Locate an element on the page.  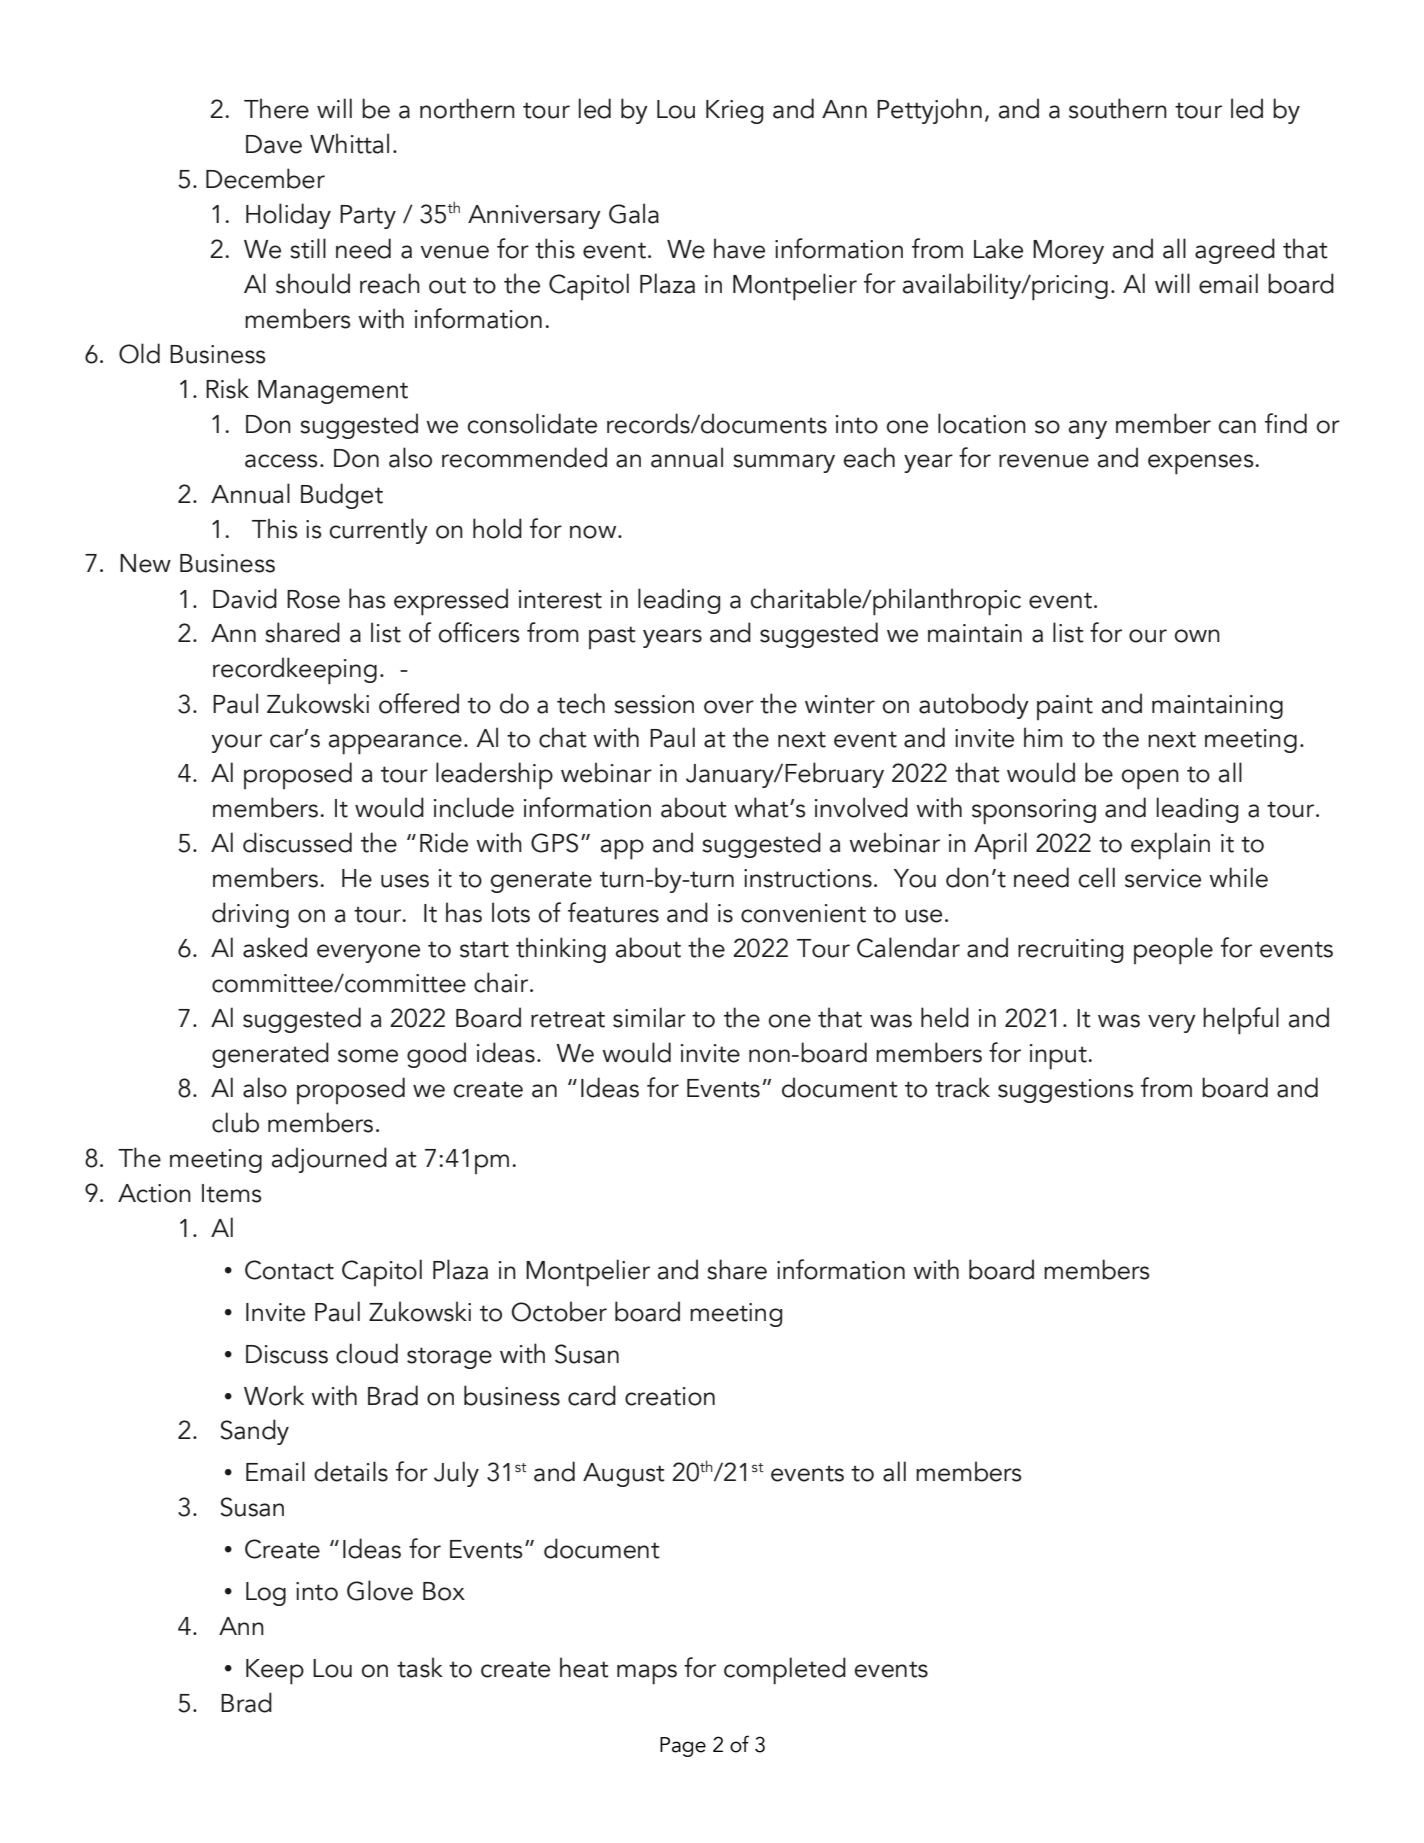
task is located at coordinates (420, 1667).
